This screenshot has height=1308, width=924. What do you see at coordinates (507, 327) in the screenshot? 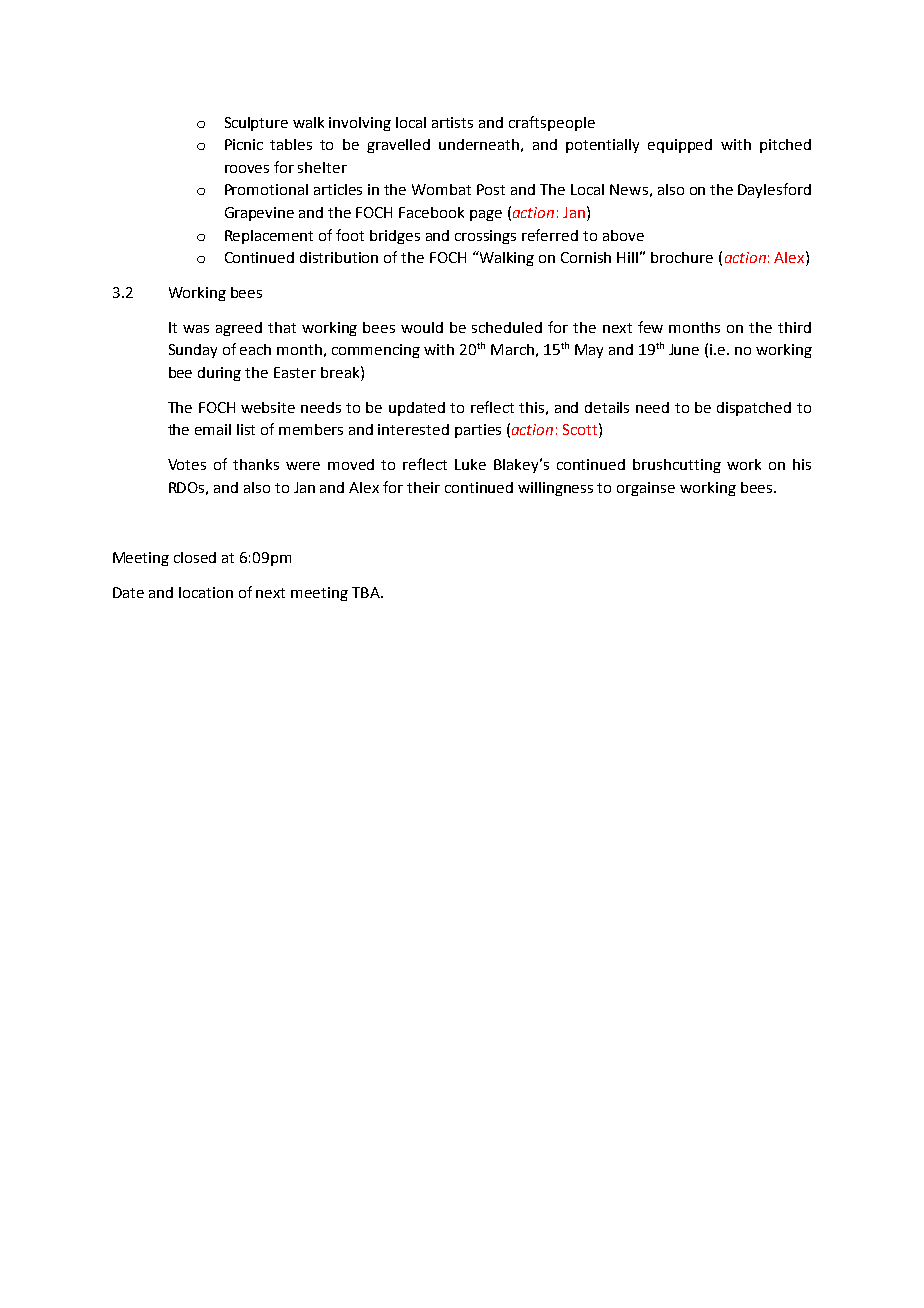
I see `scheduled` at bounding box center [507, 327].
